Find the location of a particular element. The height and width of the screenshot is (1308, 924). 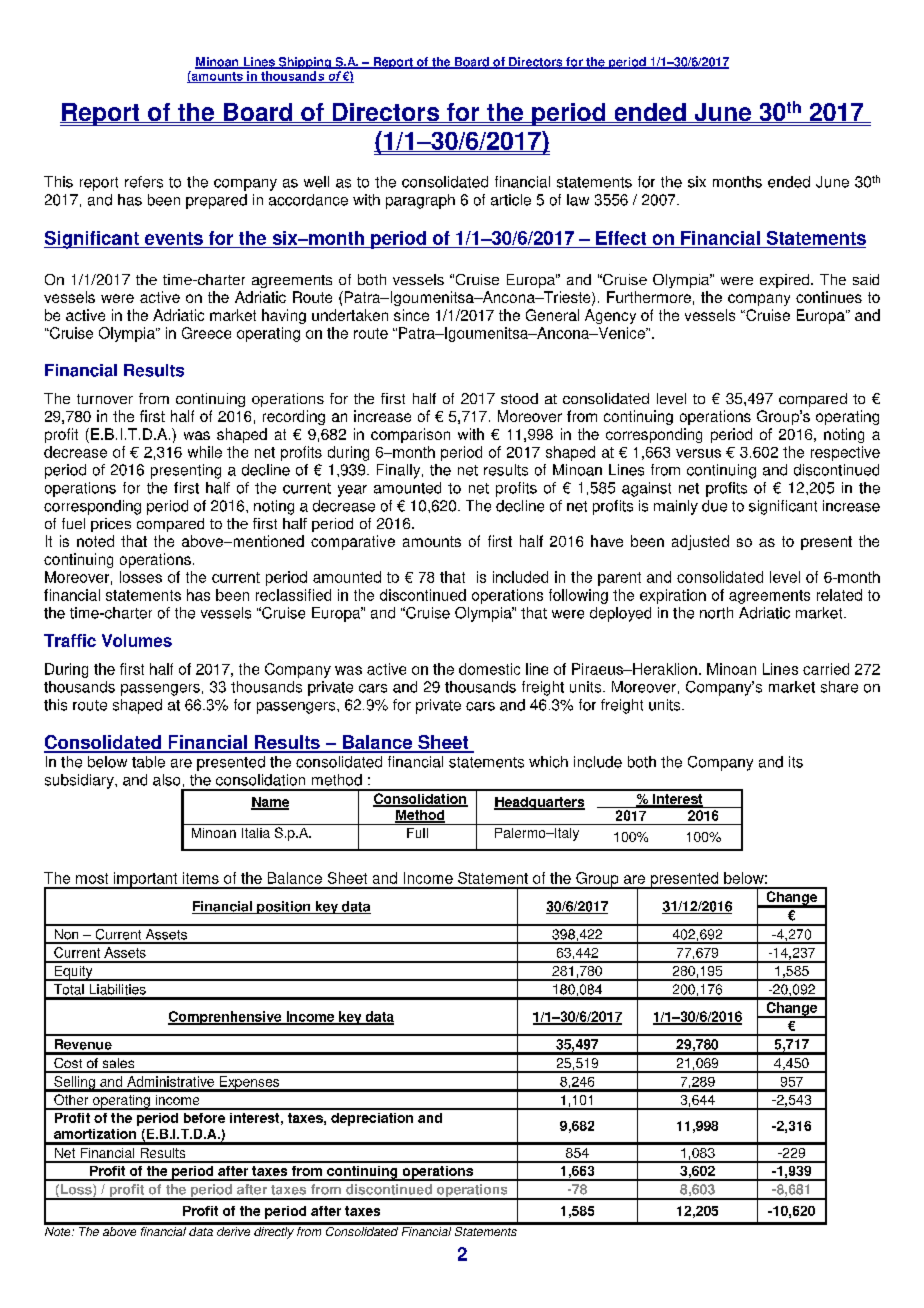

article is located at coordinates (511, 200).
